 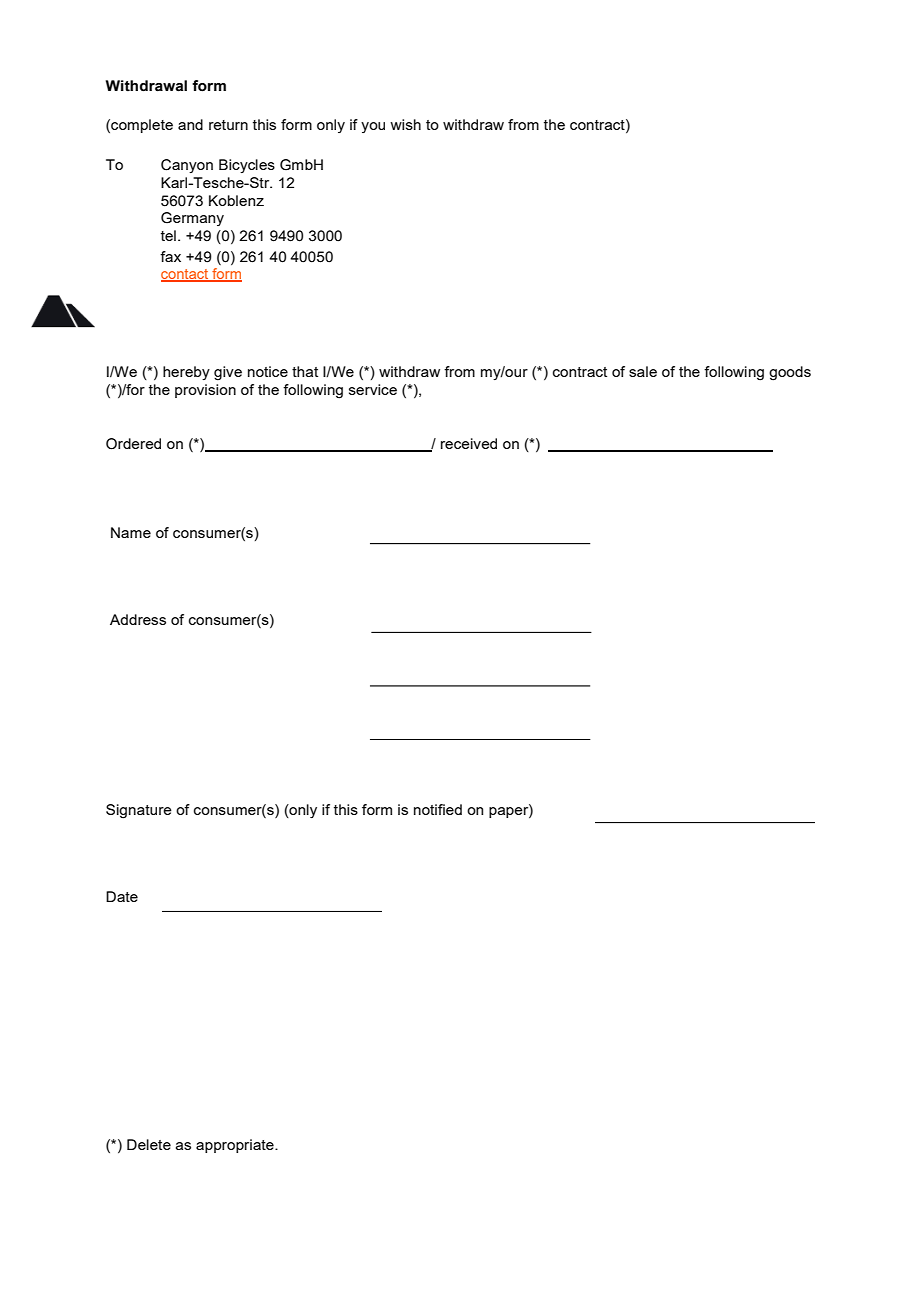 I want to click on Signature, so click(x=139, y=811).
